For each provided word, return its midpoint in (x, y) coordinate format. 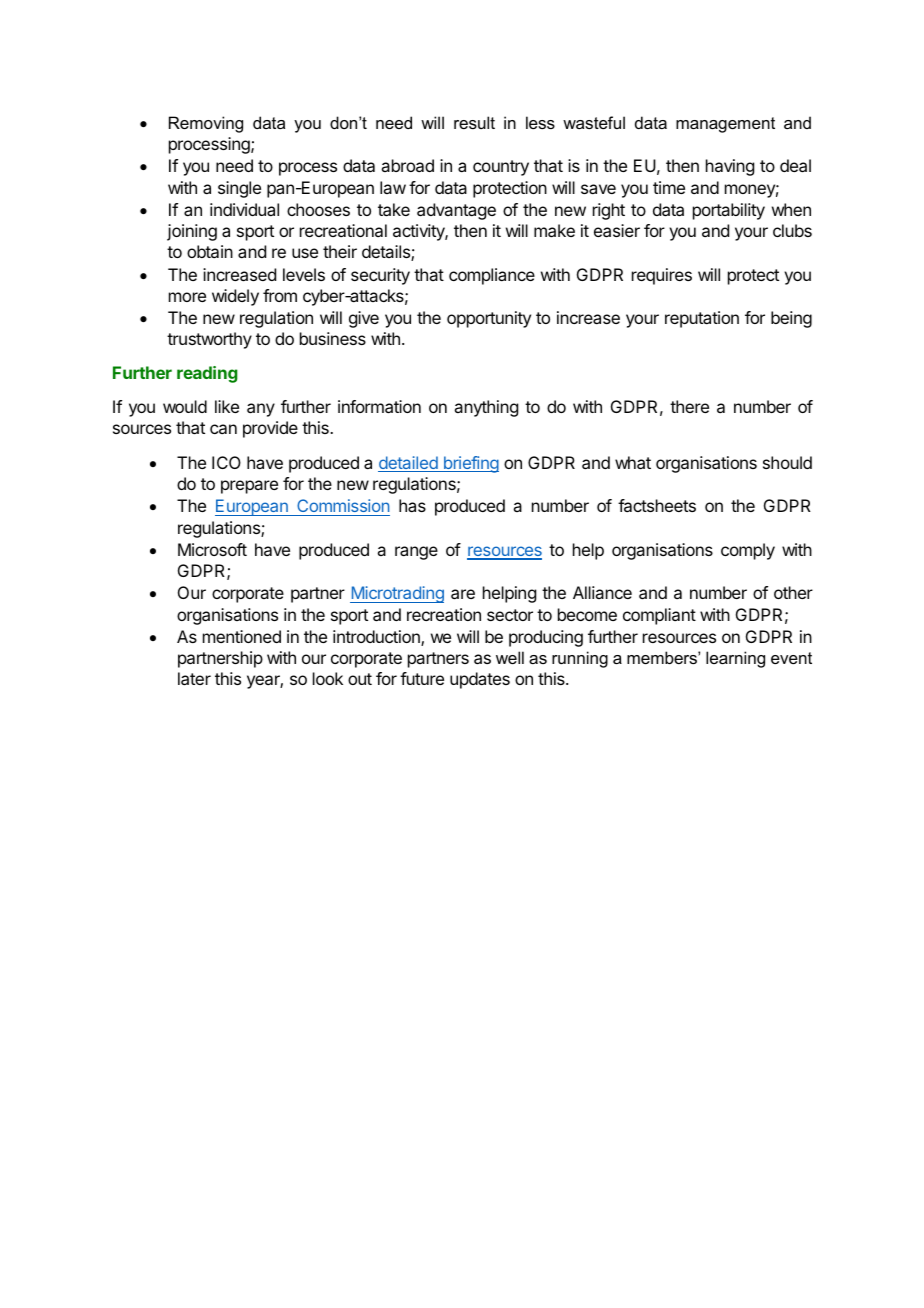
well (510, 657)
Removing (206, 124)
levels (304, 274)
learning (735, 659)
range (416, 553)
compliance (492, 276)
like (227, 406)
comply (748, 551)
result (474, 122)
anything (486, 408)
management (725, 125)
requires (662, 276)
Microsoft (212, 549)
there (689, 406)
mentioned (242, 636)
